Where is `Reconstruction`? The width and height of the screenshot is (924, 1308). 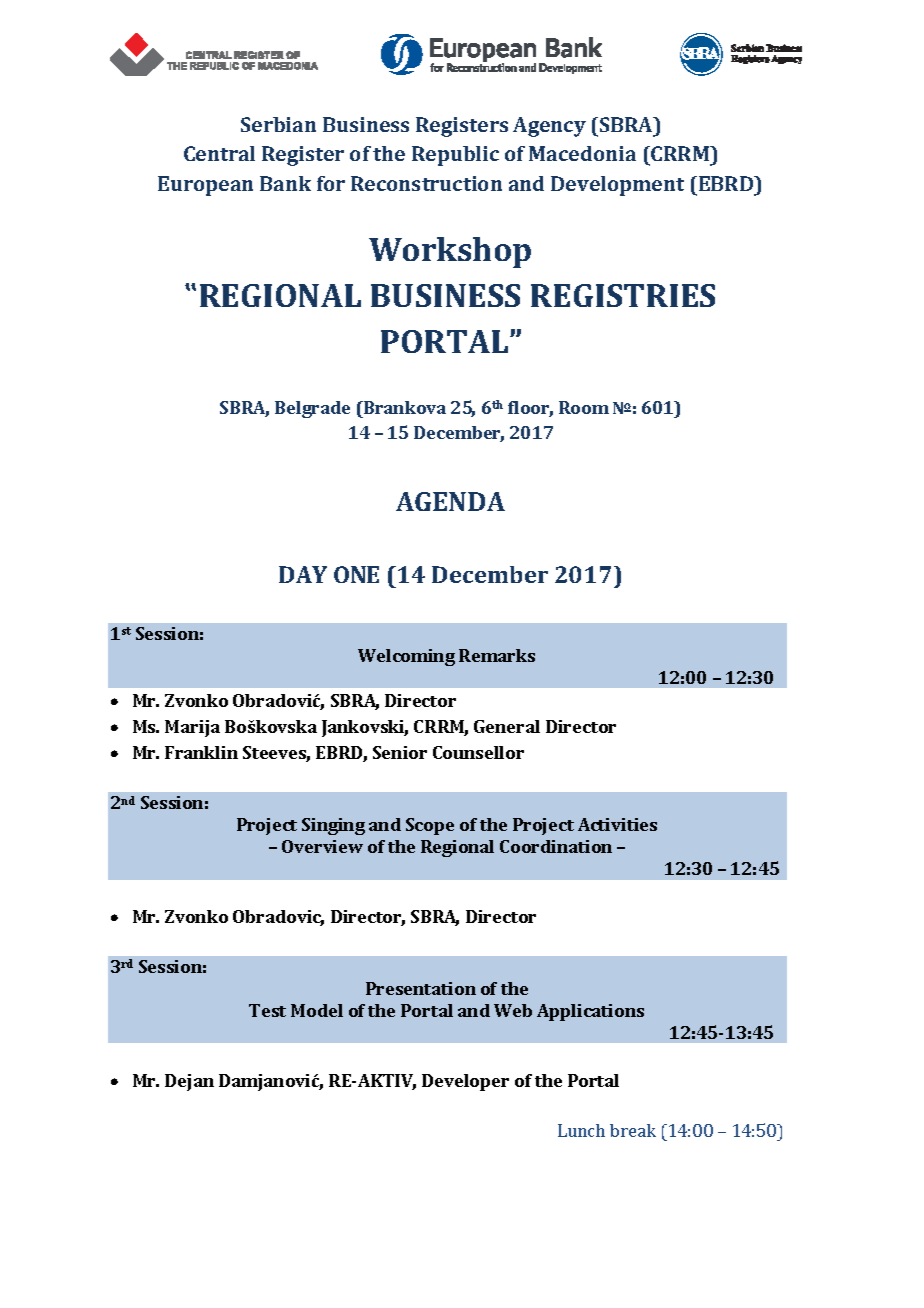
Reconstruction is located at coordinates (426, 183).
